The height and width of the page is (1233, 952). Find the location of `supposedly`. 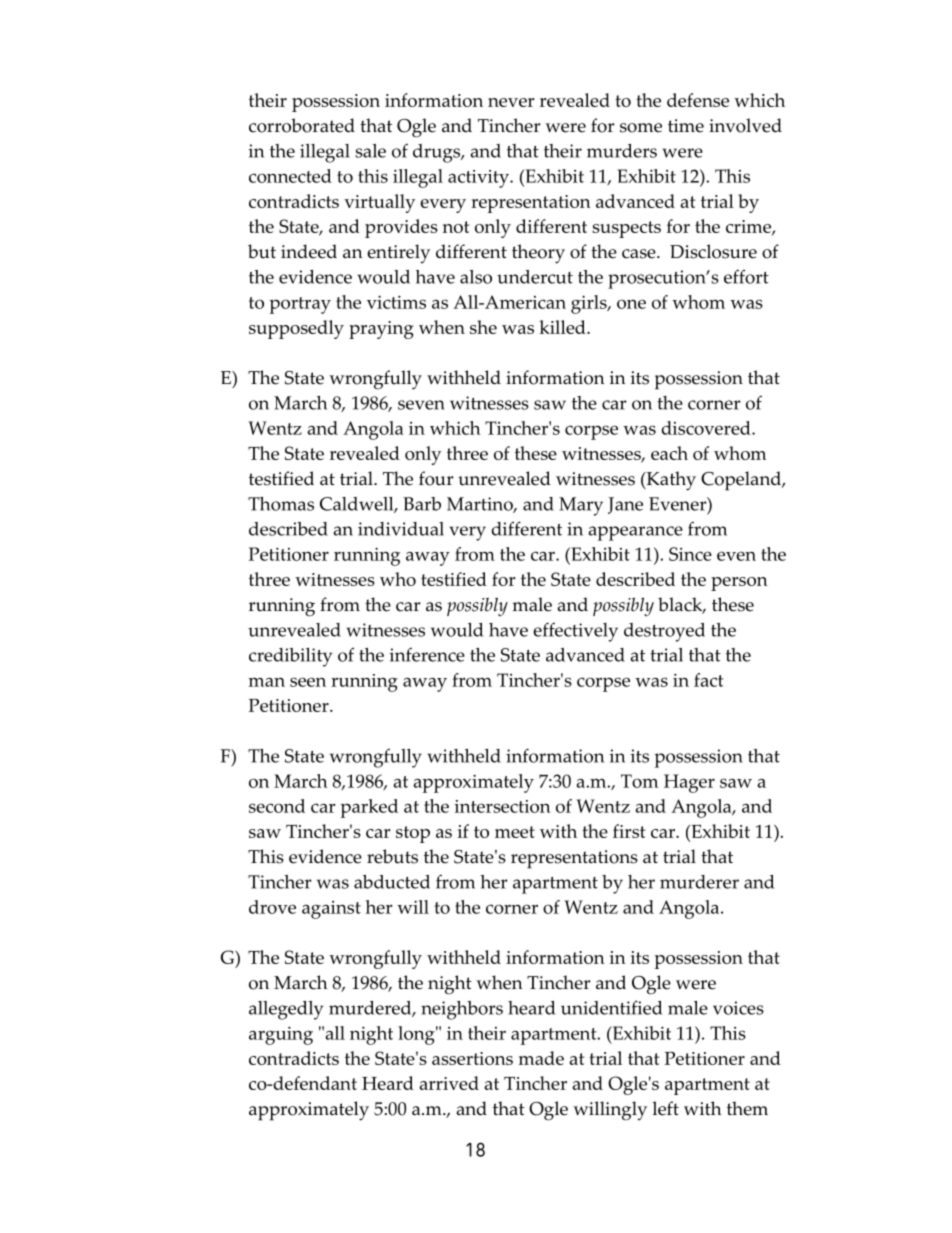

supposedly is located at coordinates (296, 329).
